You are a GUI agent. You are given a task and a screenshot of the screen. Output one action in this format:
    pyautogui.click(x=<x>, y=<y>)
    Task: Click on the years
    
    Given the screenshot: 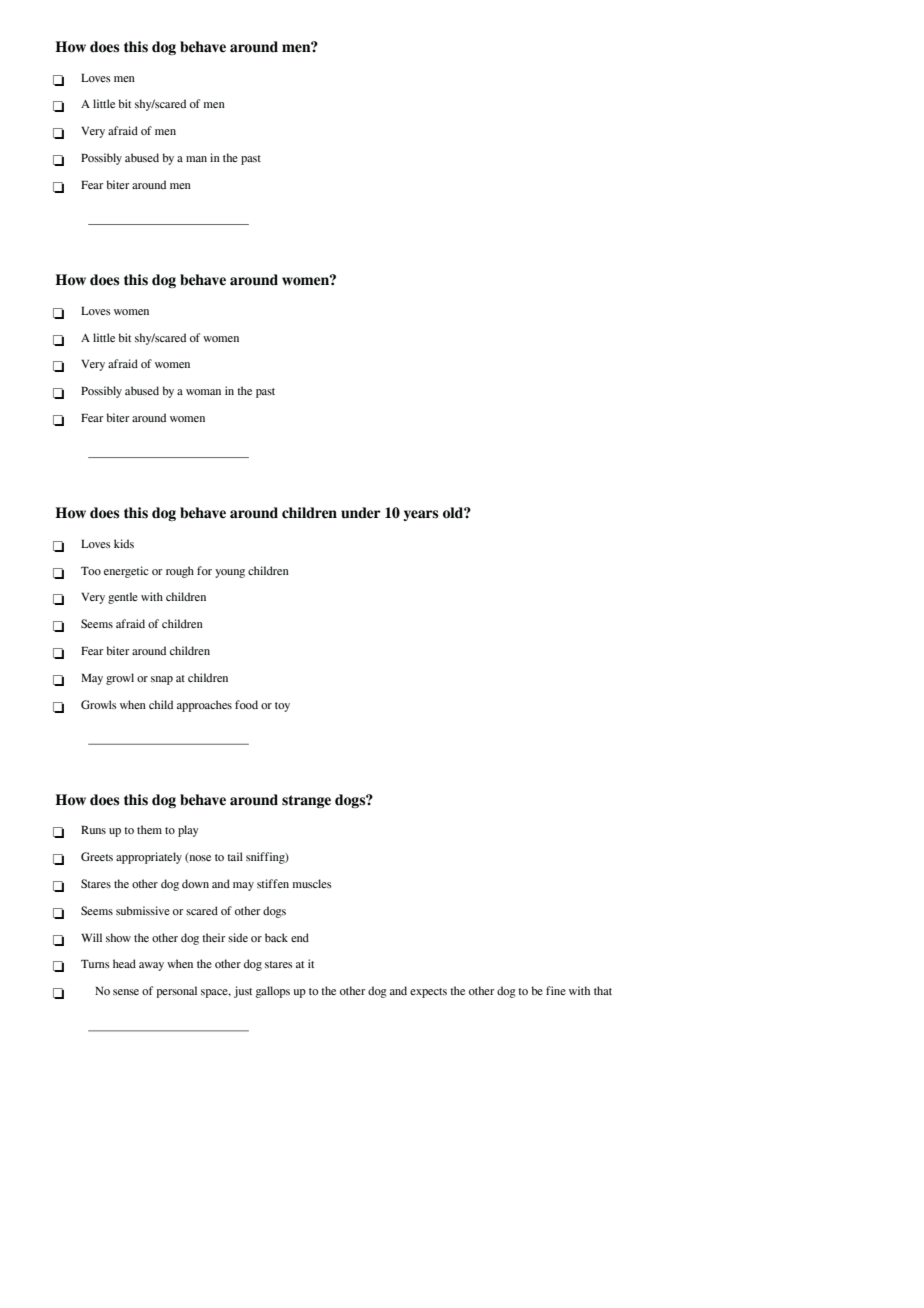 What is the action you would take?
    pyautogui.click(x=421, y=515)
